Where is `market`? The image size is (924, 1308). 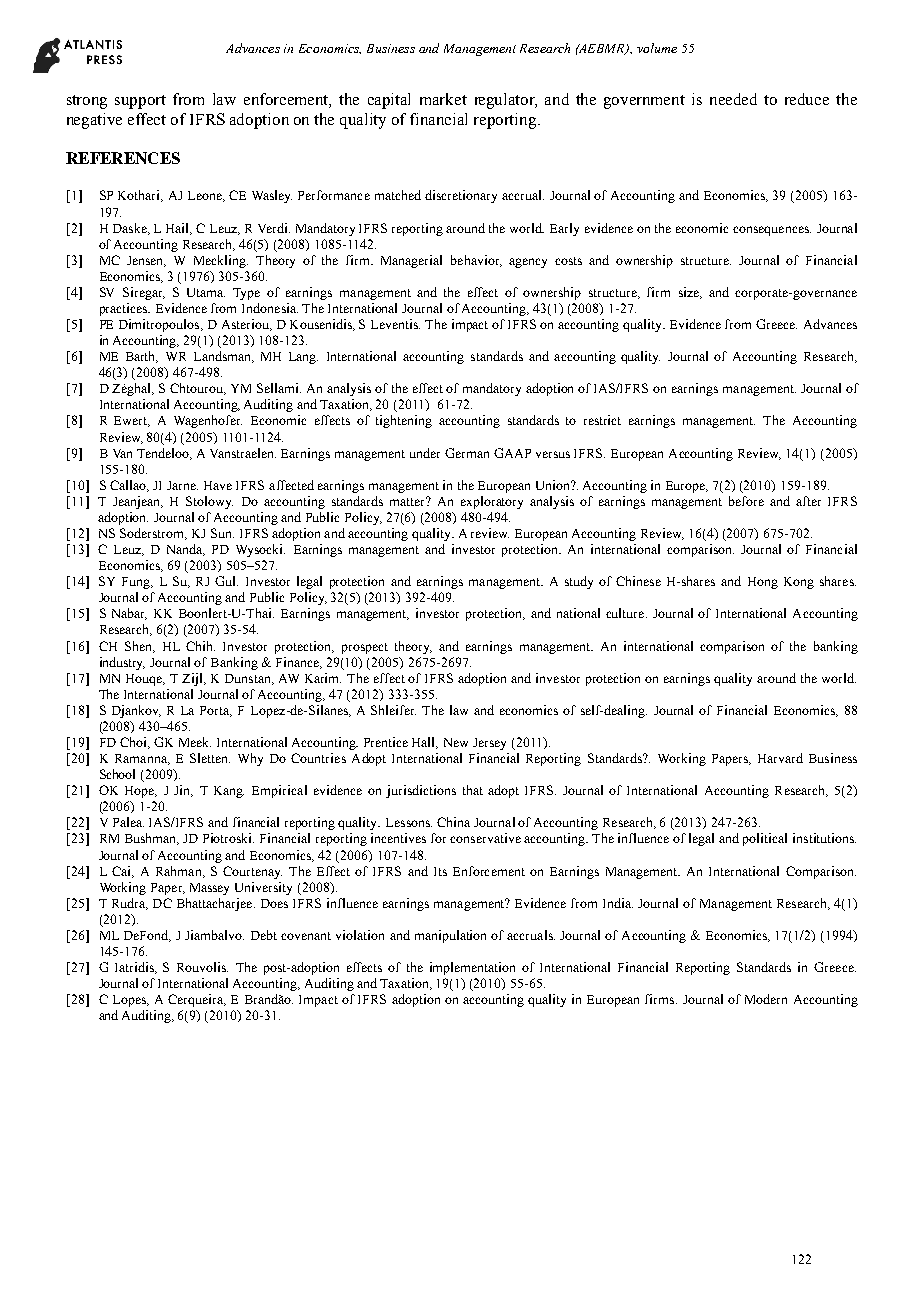 market is located at coordinates (443, 99).
